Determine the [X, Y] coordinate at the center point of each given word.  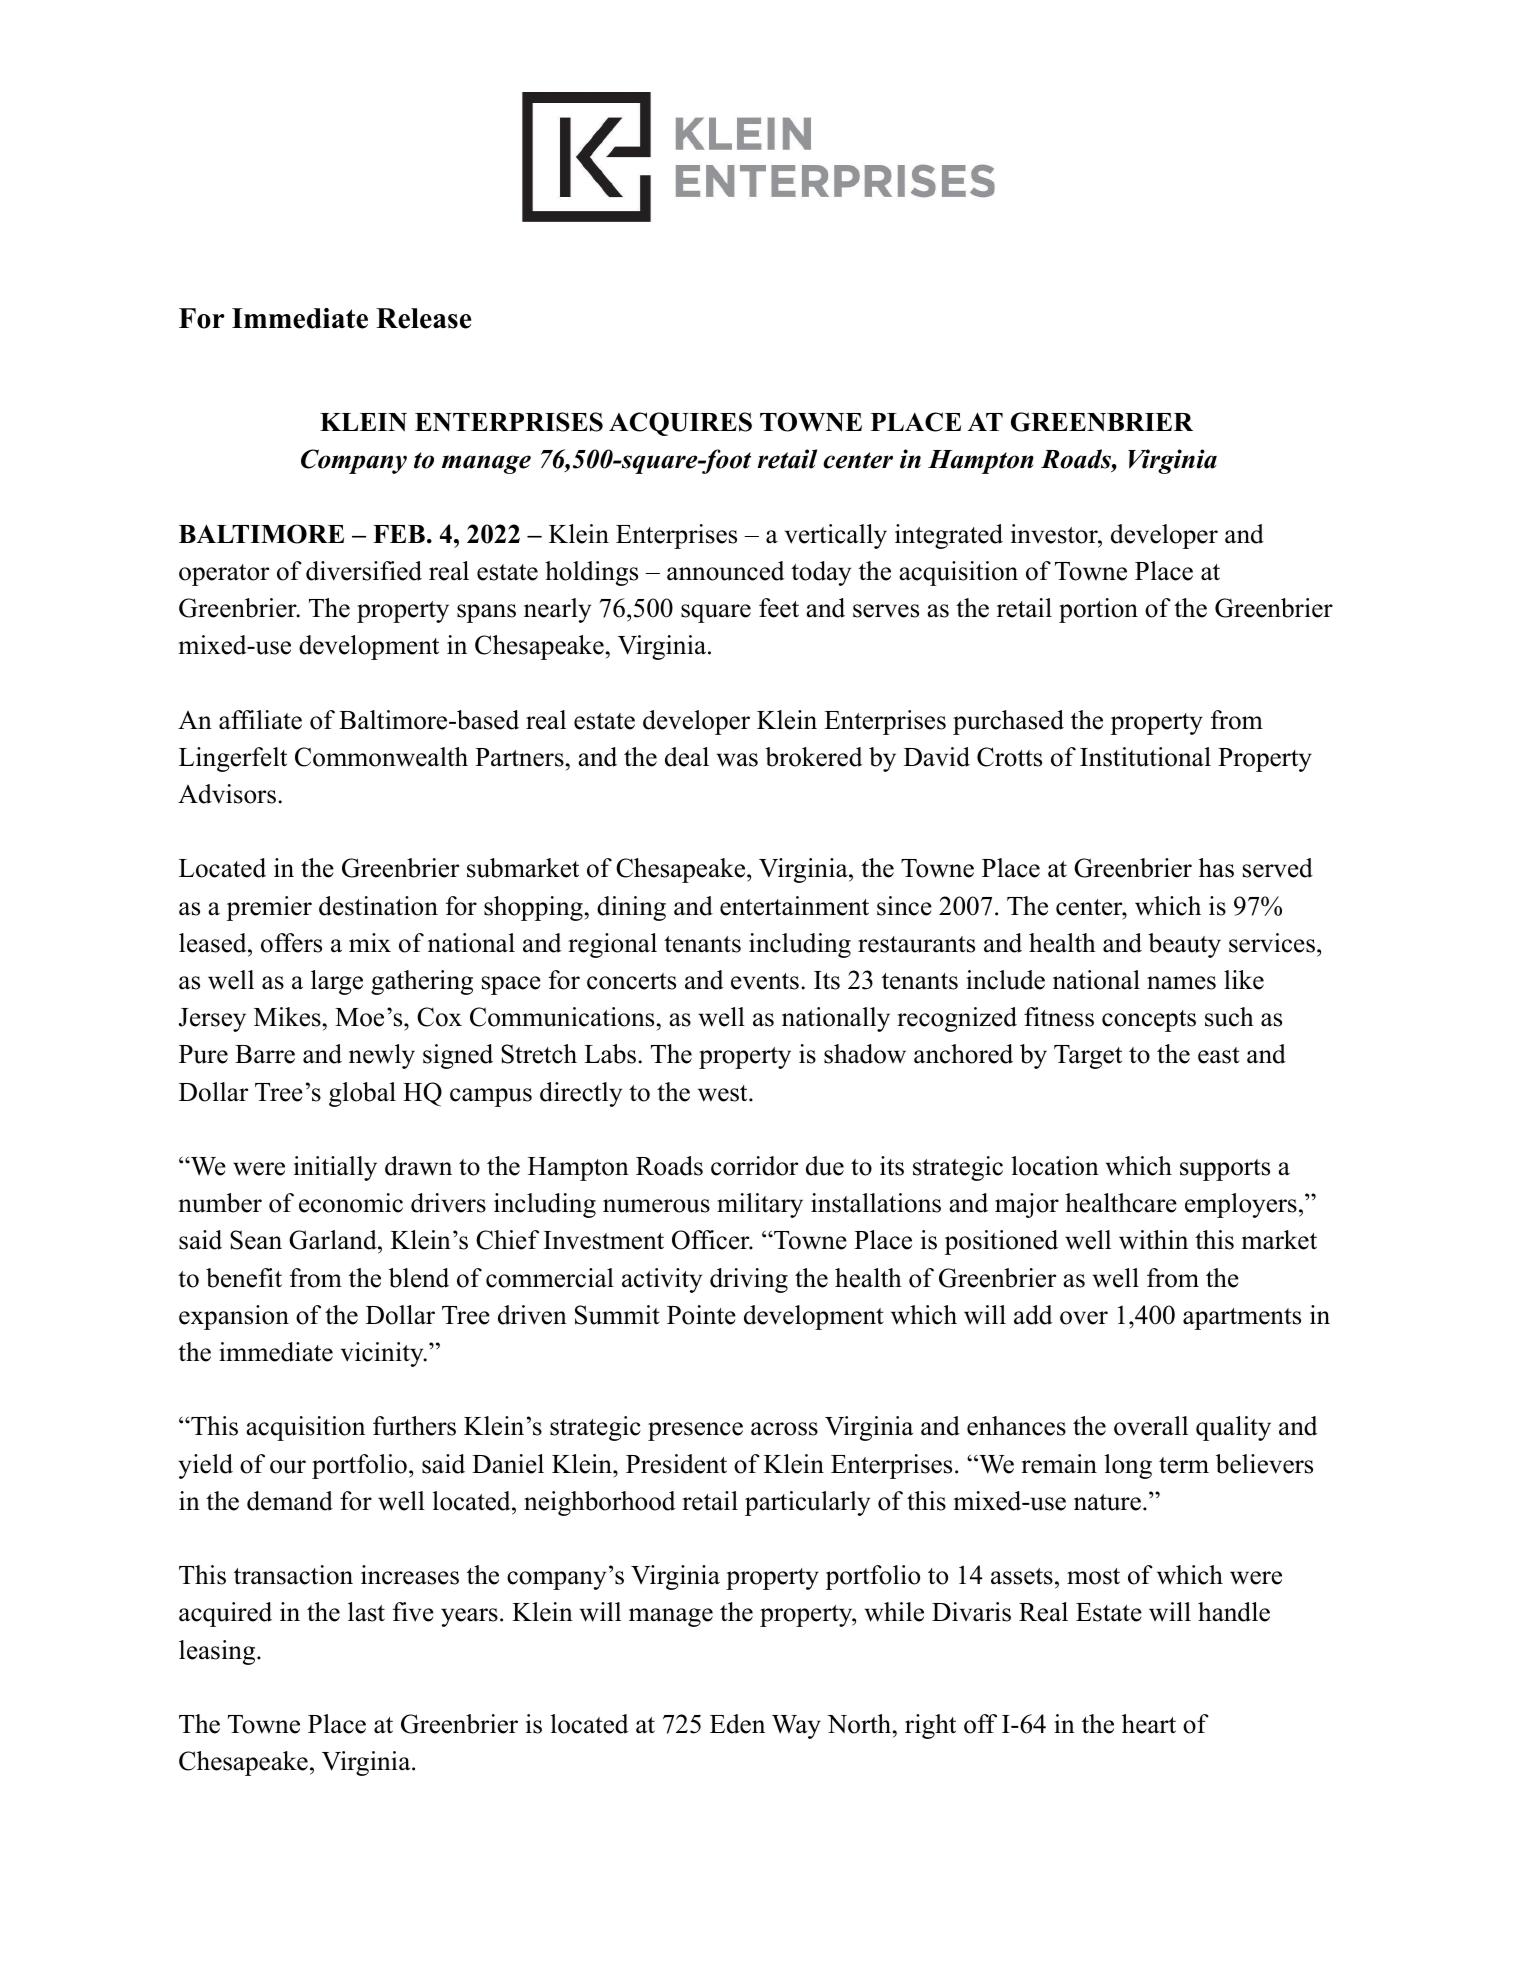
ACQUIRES [680, 424]
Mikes [287, 1017]
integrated [949, 536]
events [765, 981]
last [366, 1612]
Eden [737, 1724]
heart [1149, 1724]
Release [423, 318]
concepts [1149, 1021]
